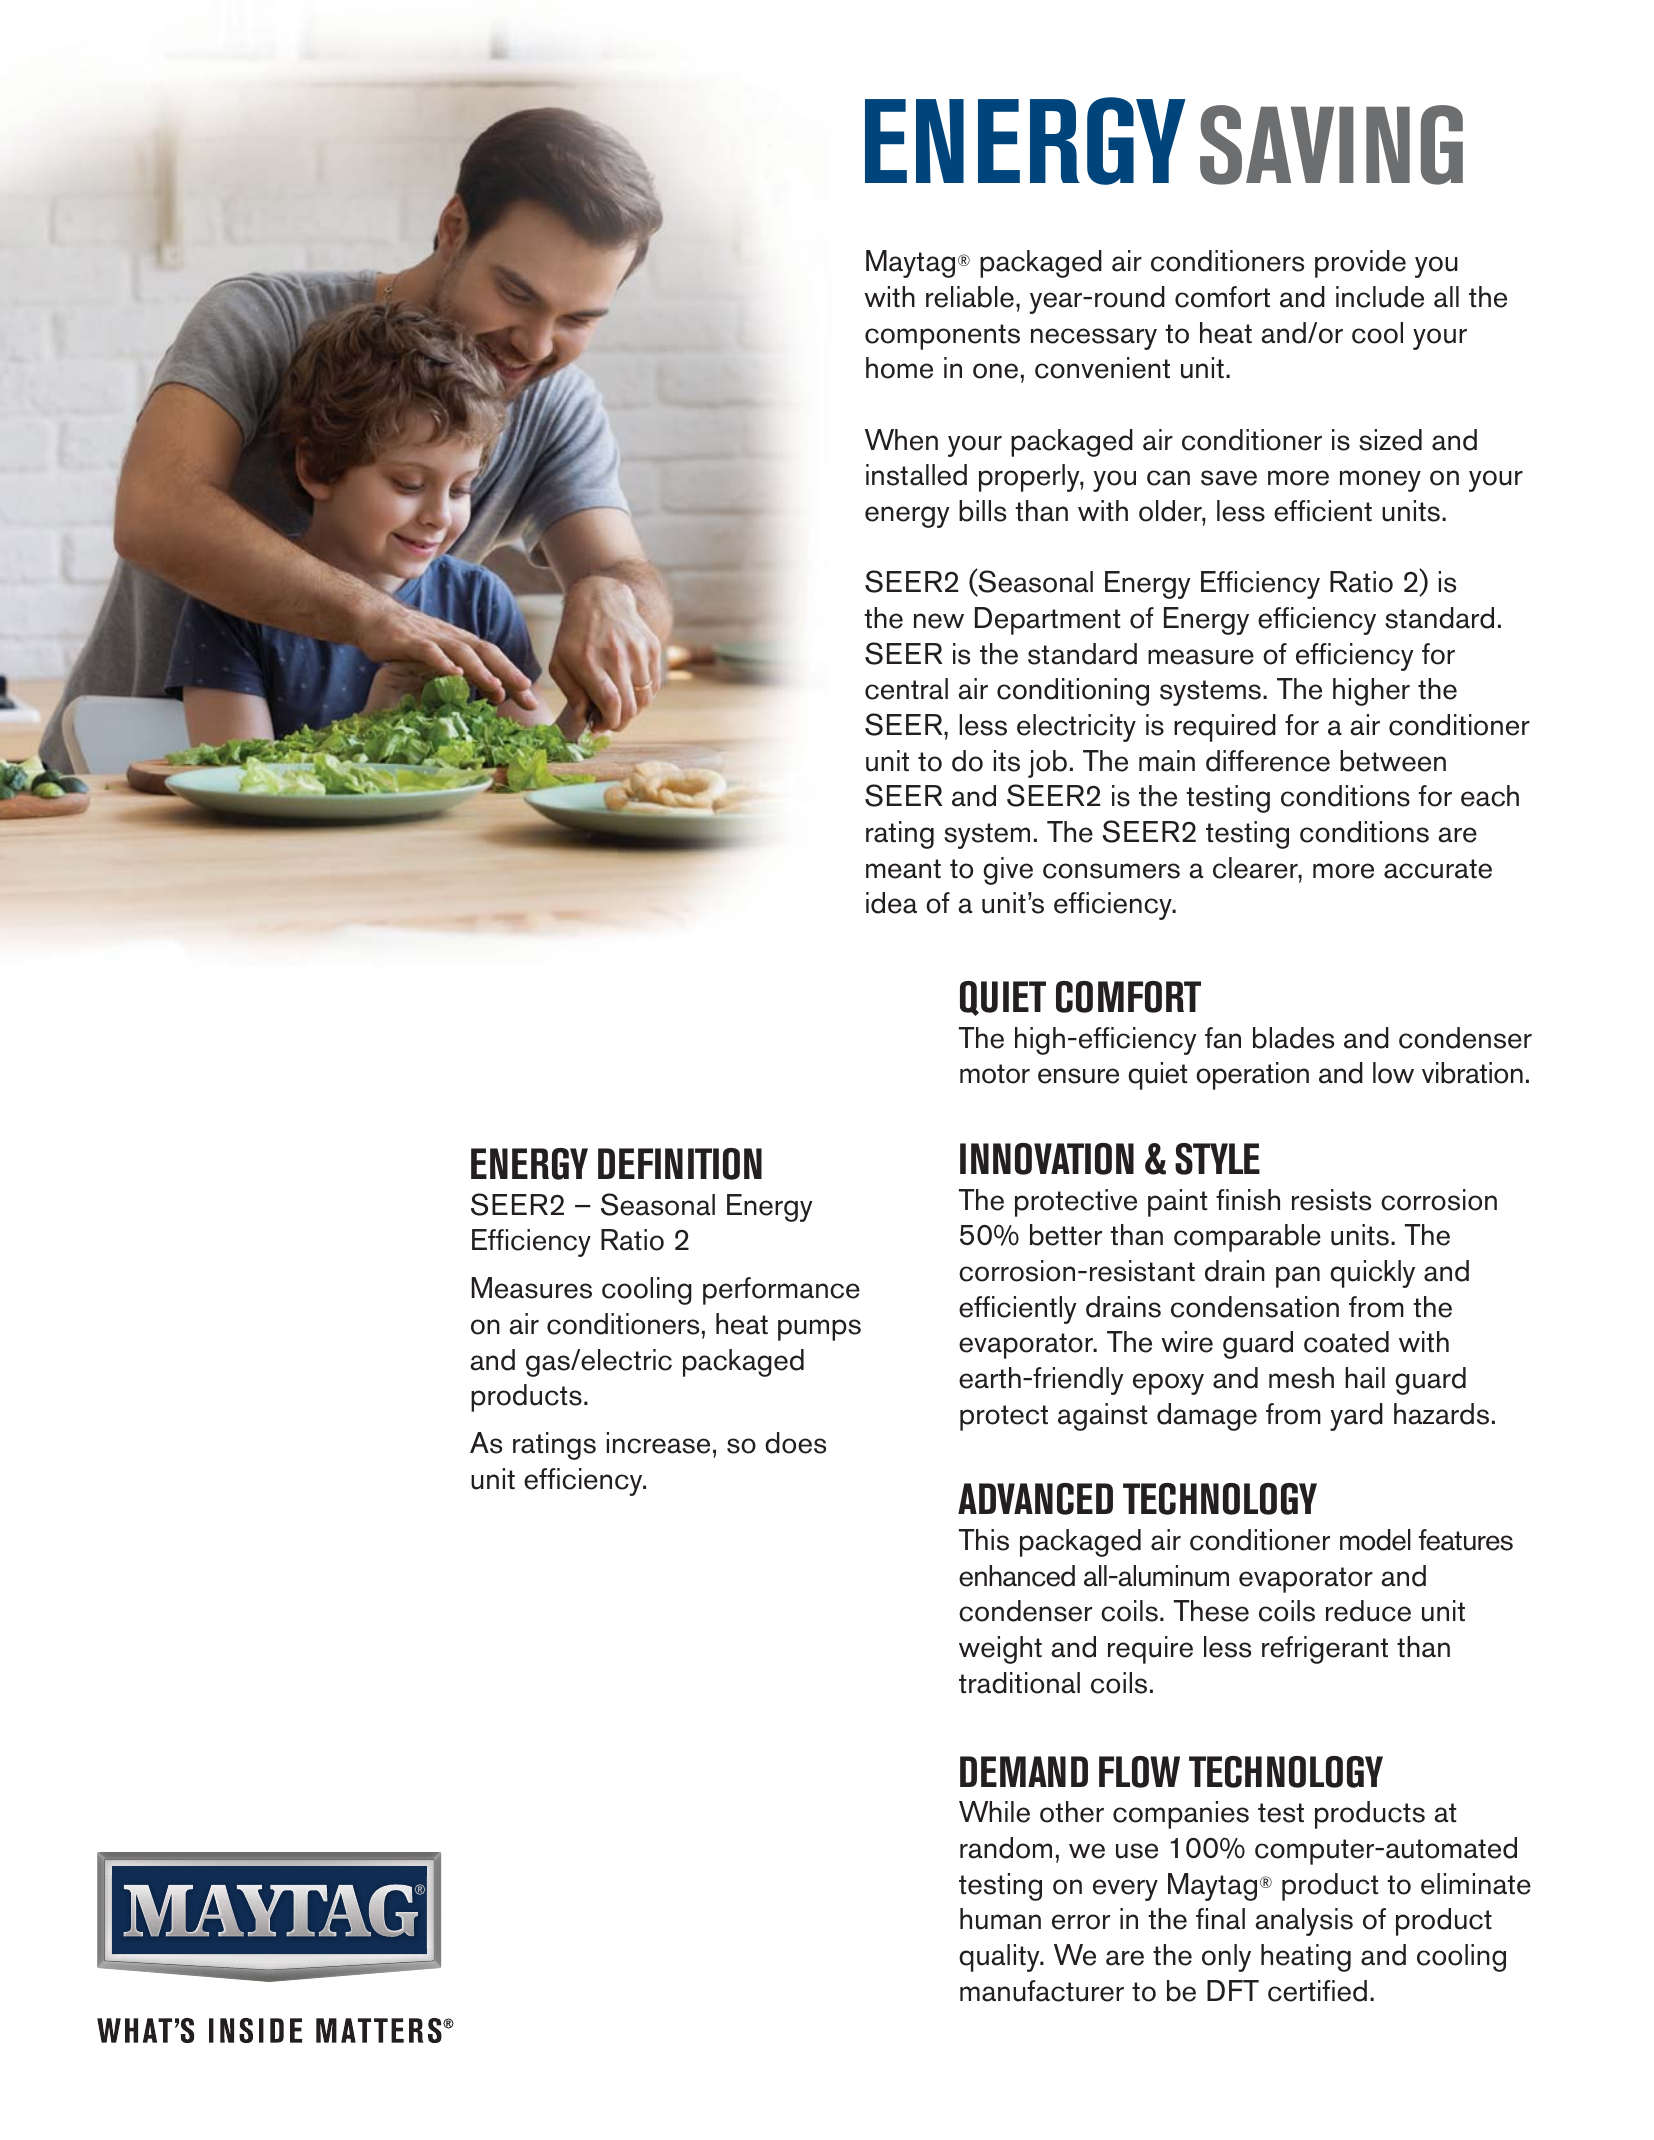 The width and height of the image is (1654, 2140). Describe the element at coordinates (1035, 1499) in the image. I see `ADVANCED` at that location.
